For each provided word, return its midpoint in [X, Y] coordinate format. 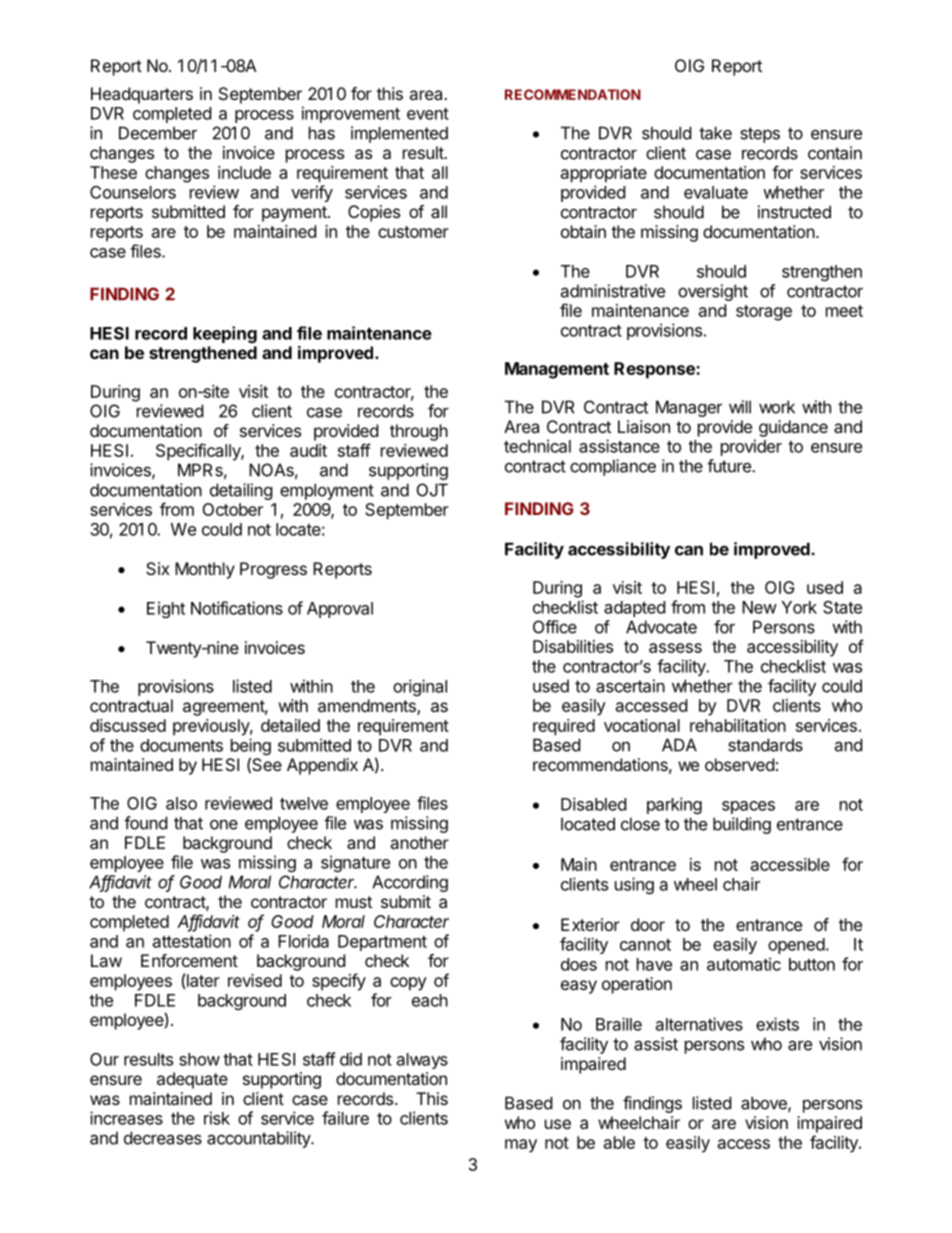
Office [555, 627]
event [428, 114]
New [759, 607]
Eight [166, 609]
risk [217, 1118]
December [158, 133]
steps [760, 135]
